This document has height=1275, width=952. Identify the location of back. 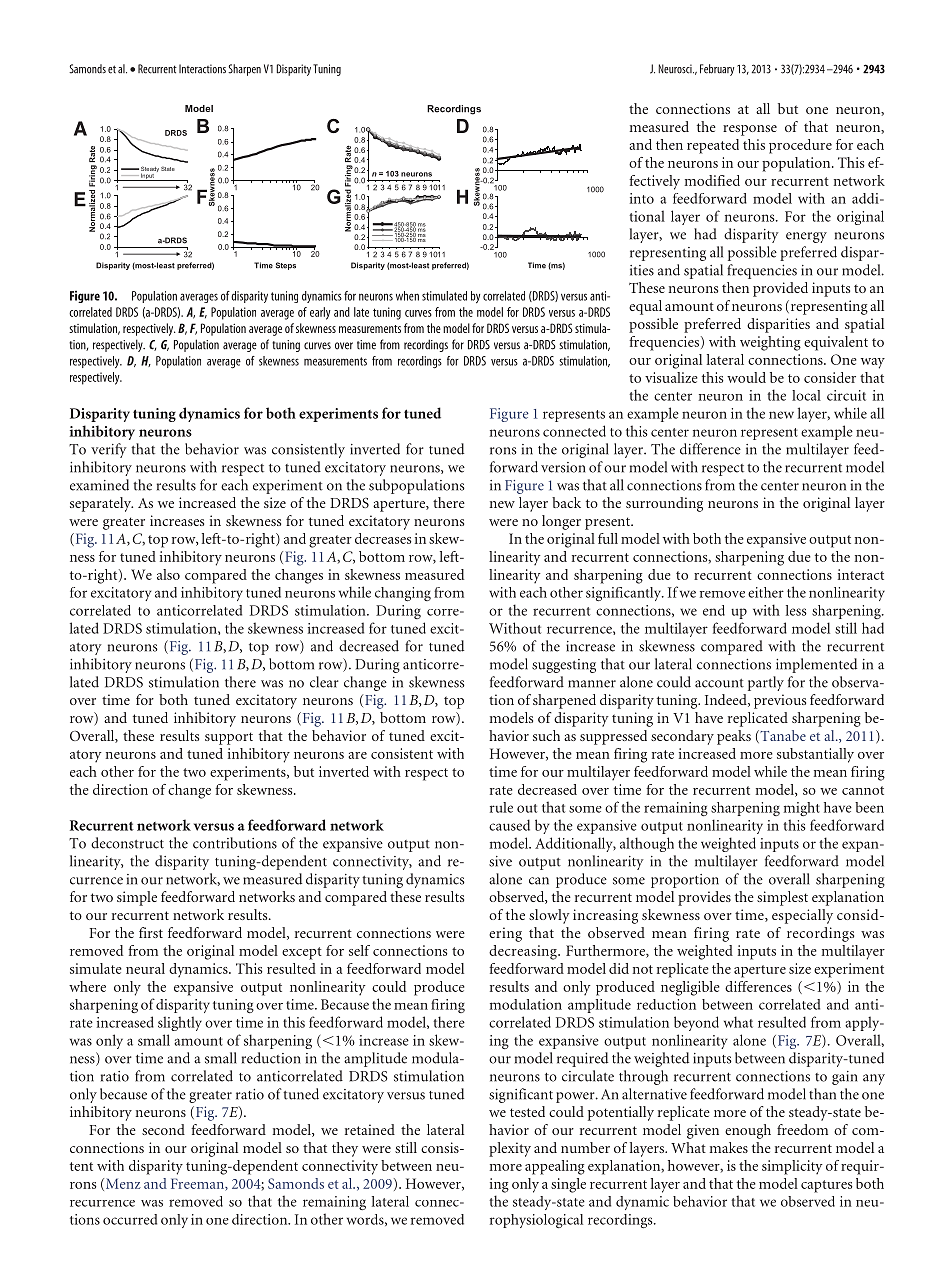
(566, 502).
